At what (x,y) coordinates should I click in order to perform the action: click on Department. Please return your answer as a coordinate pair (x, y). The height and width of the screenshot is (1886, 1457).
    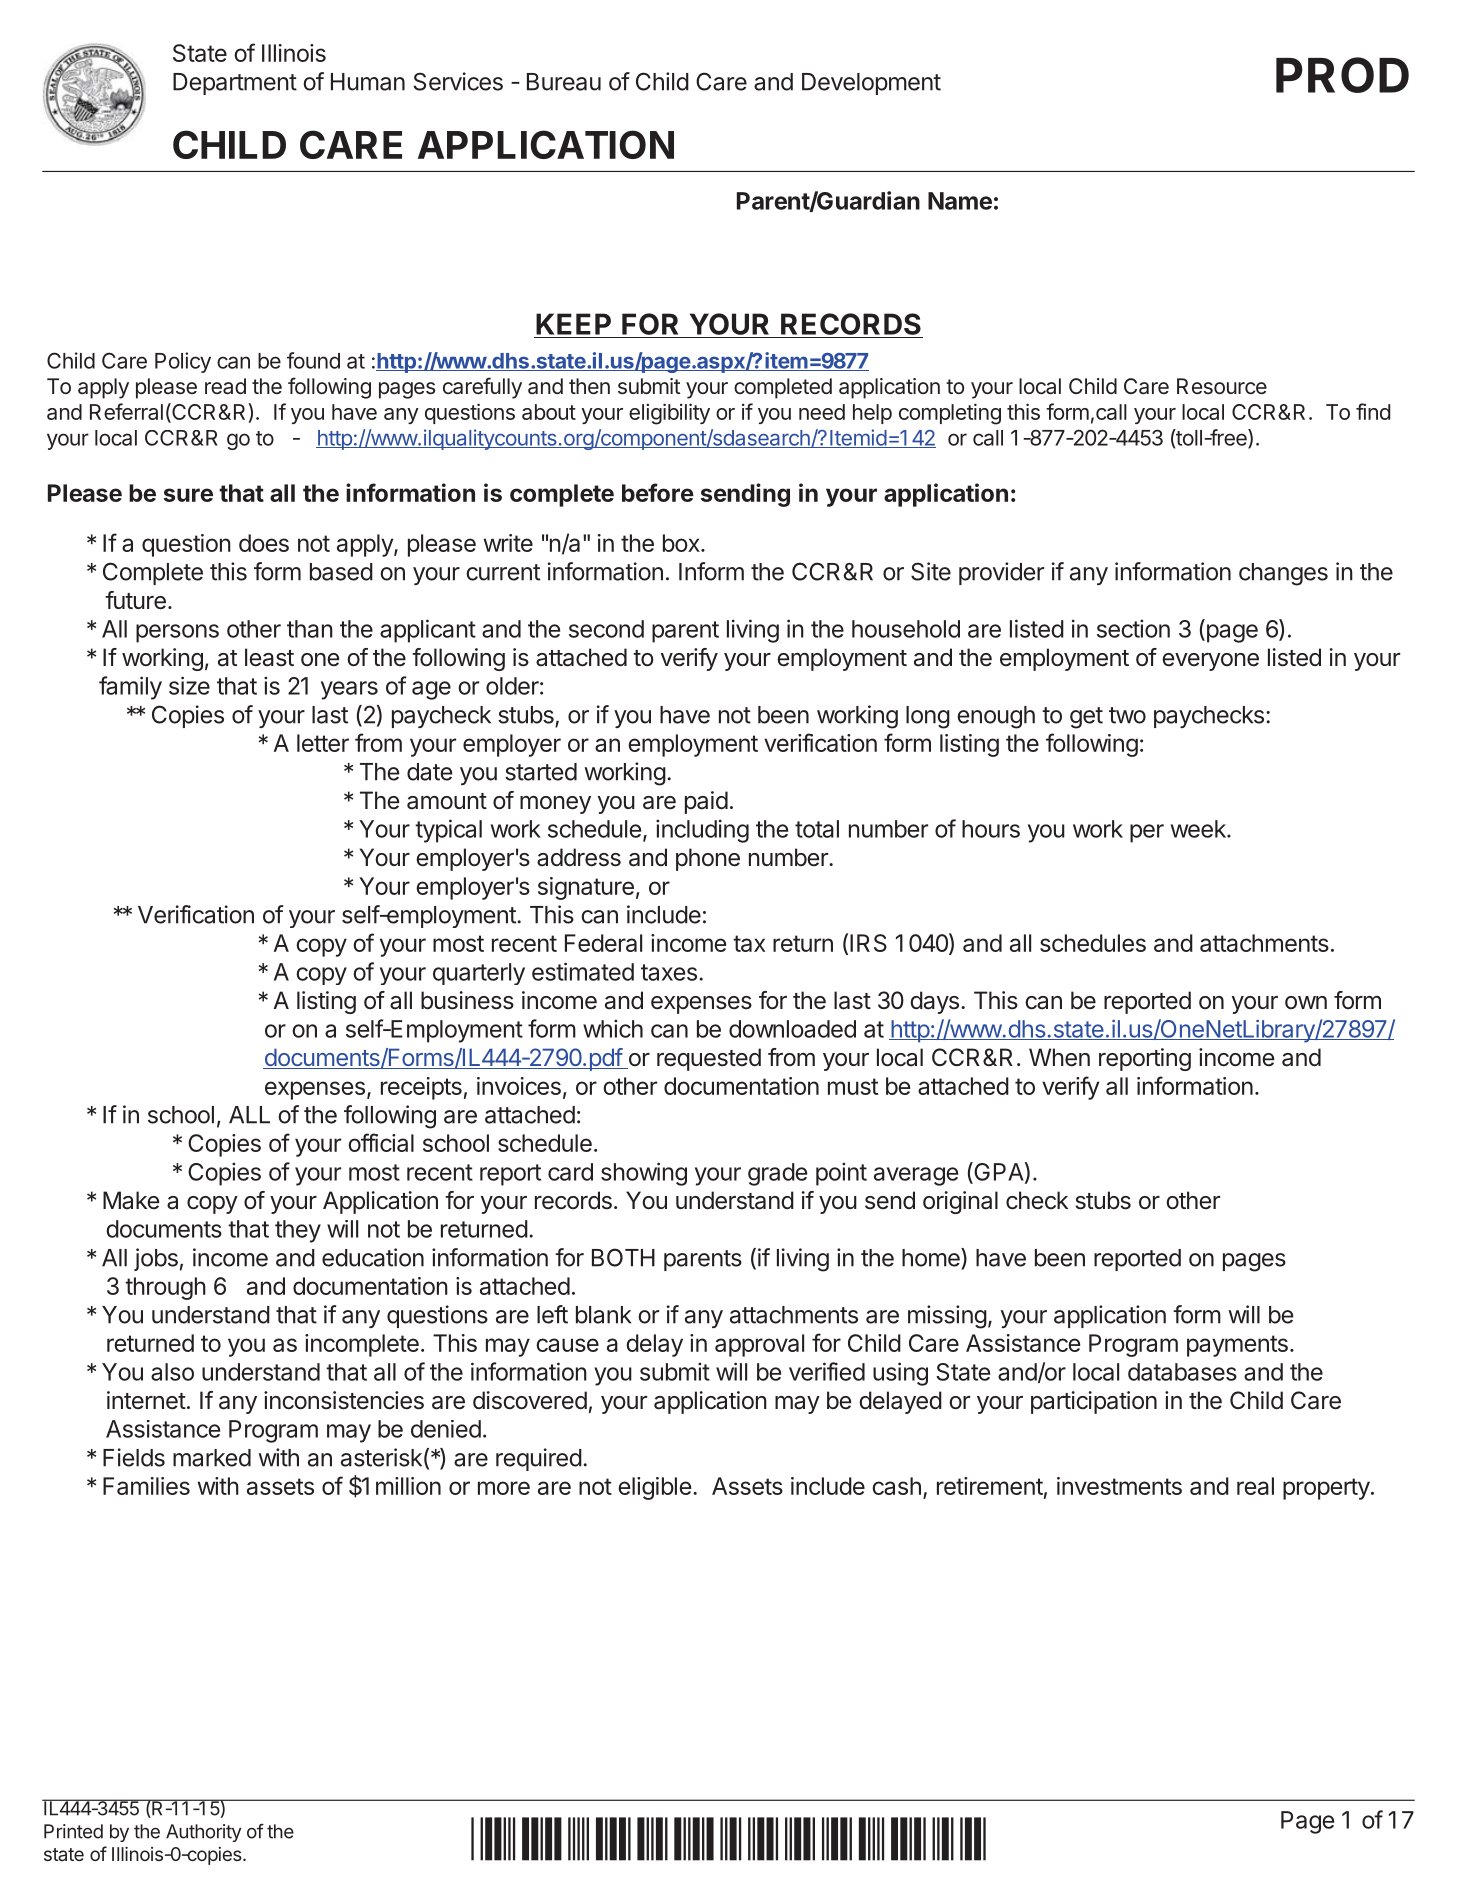
    Looking at the image, I should click on (235, 84).
